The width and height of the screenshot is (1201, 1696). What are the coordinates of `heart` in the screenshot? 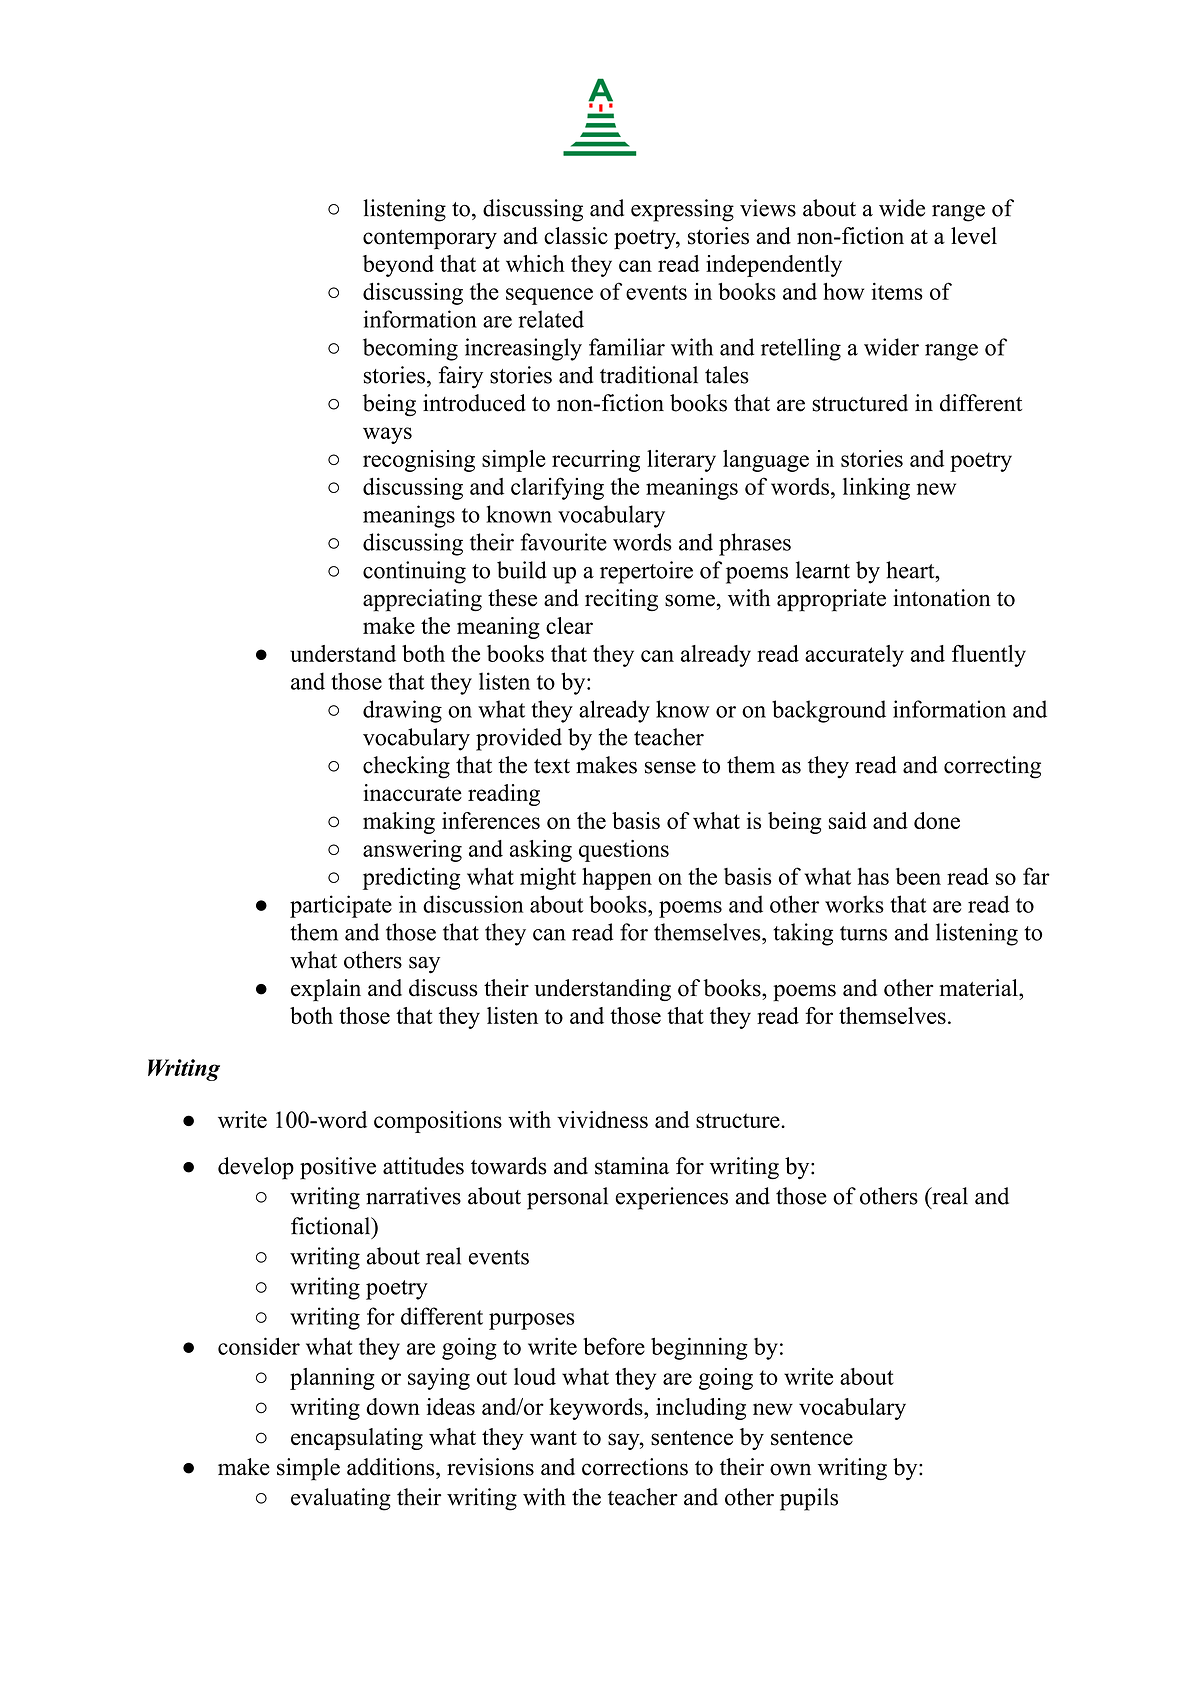 It's located at (911, 570).
